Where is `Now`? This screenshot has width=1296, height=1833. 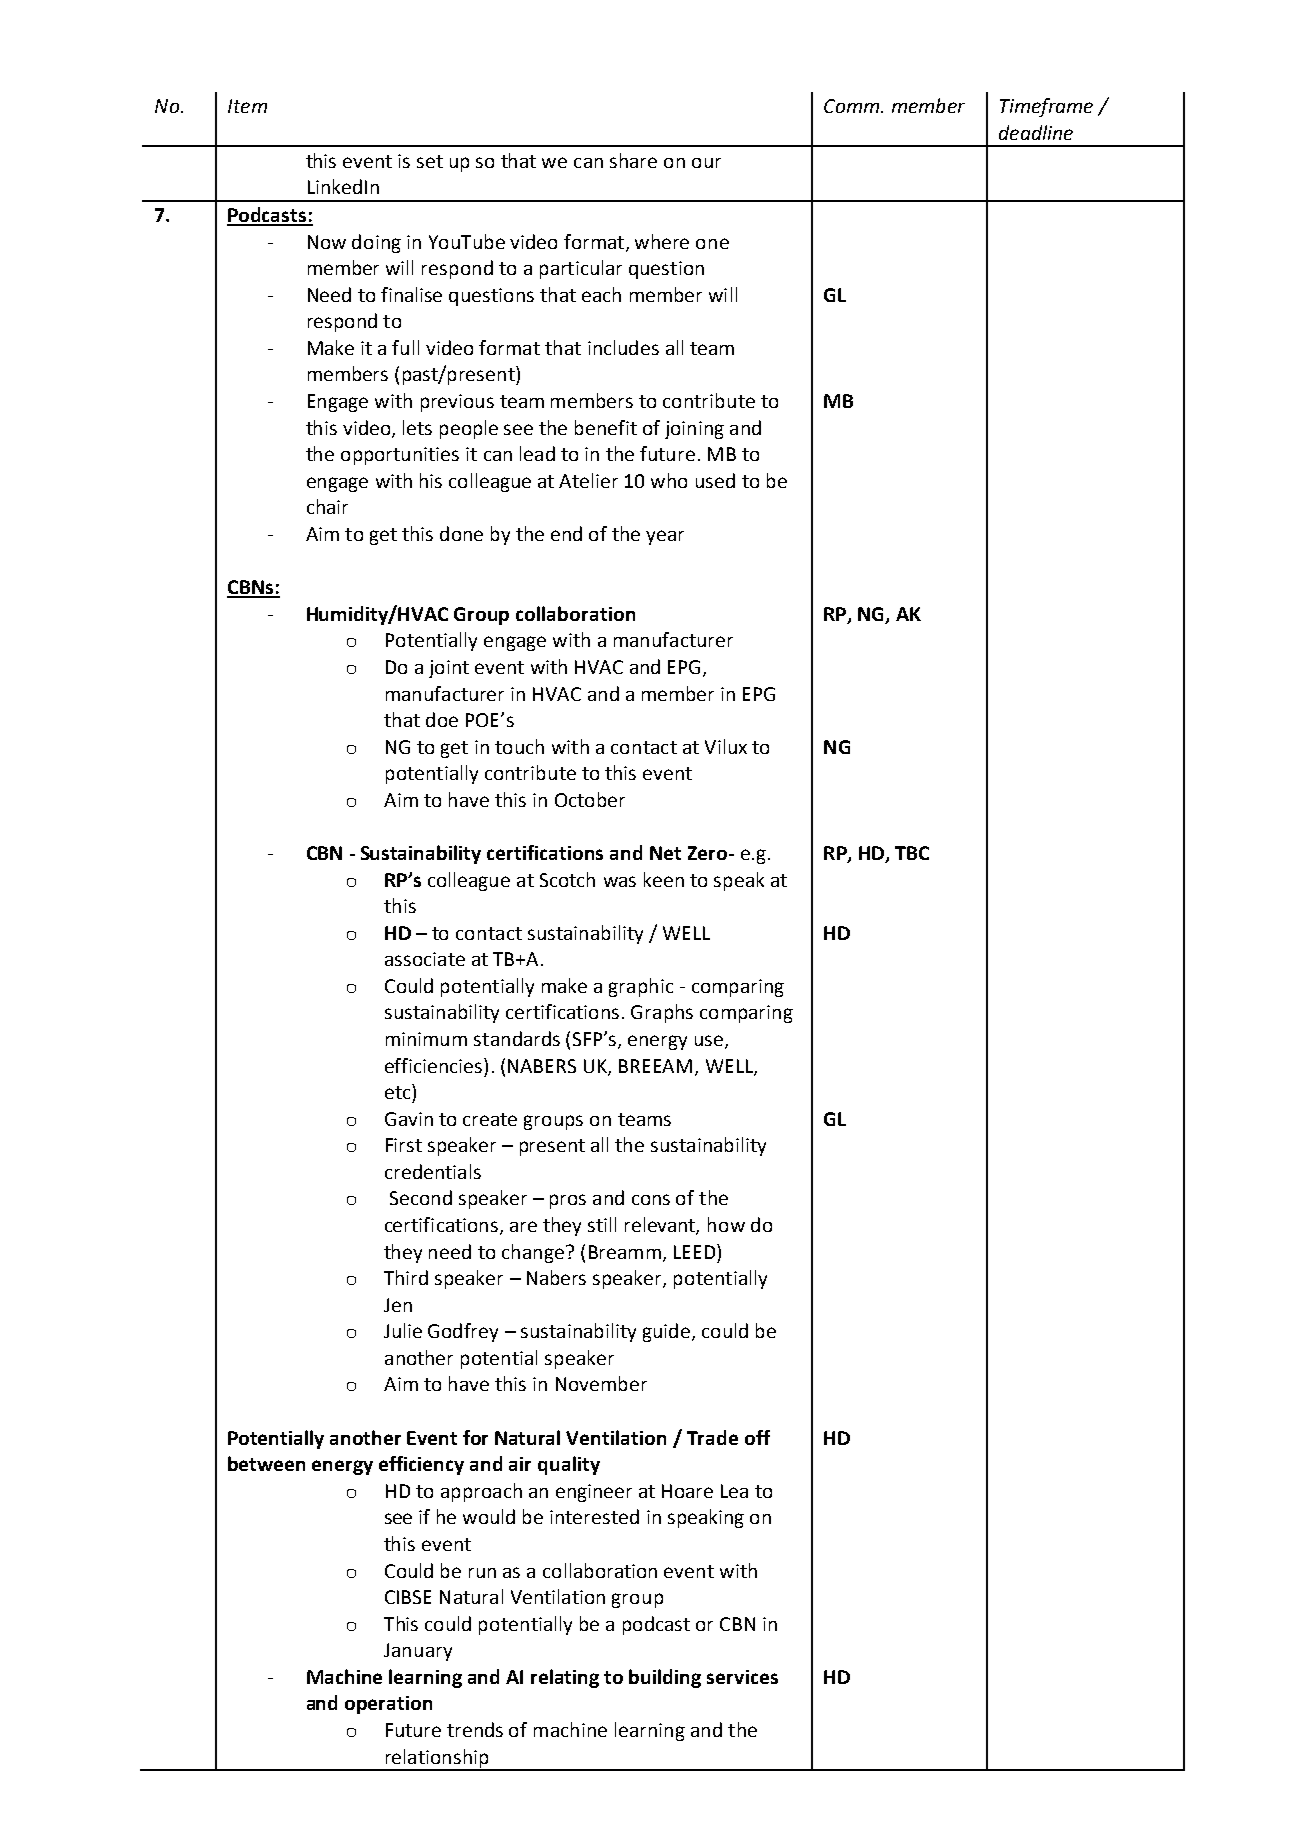 Now is located at coordinates (327, 242).
